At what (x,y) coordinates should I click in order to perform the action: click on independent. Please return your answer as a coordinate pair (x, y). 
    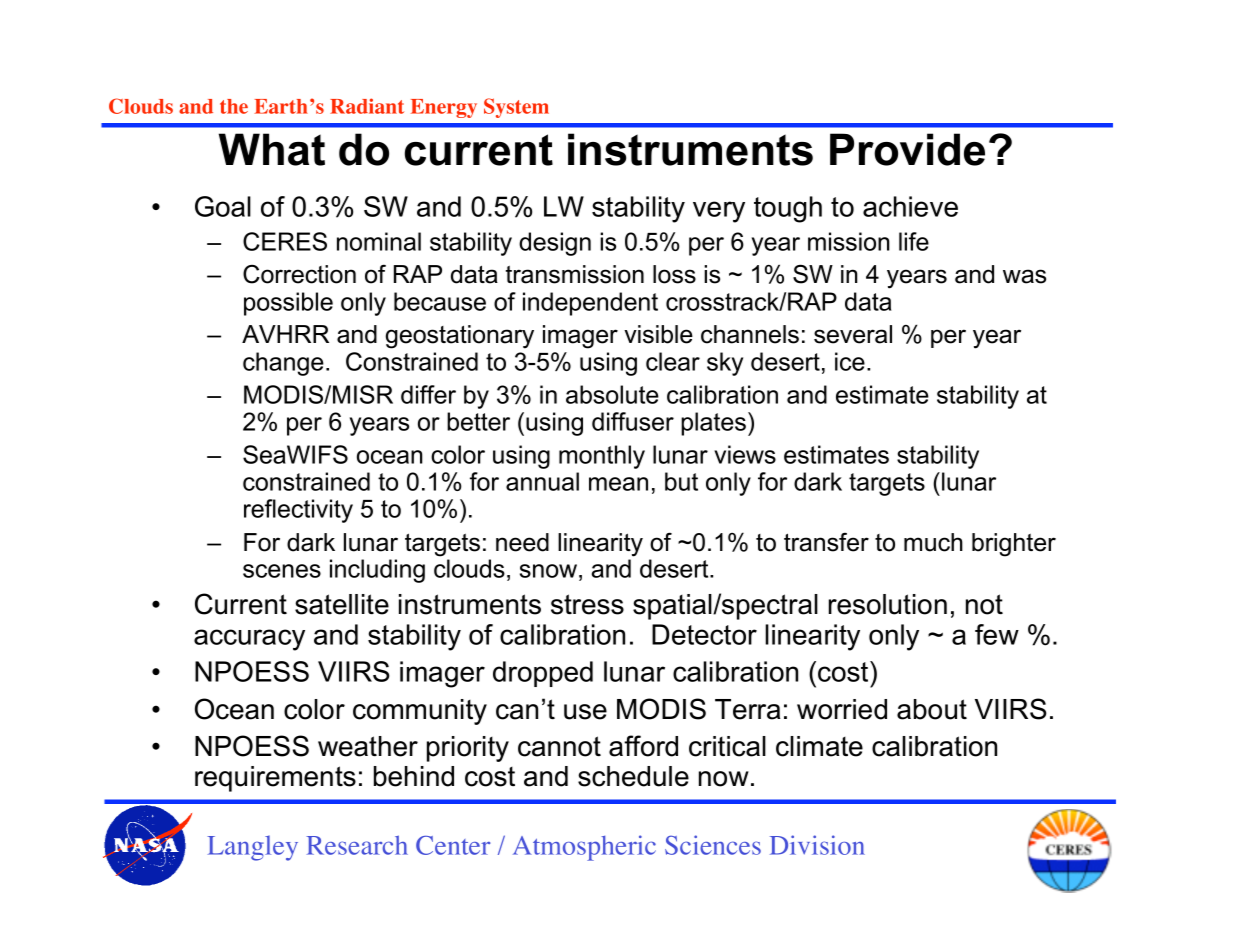
    Looking at the image, I should click on (590, 304).
